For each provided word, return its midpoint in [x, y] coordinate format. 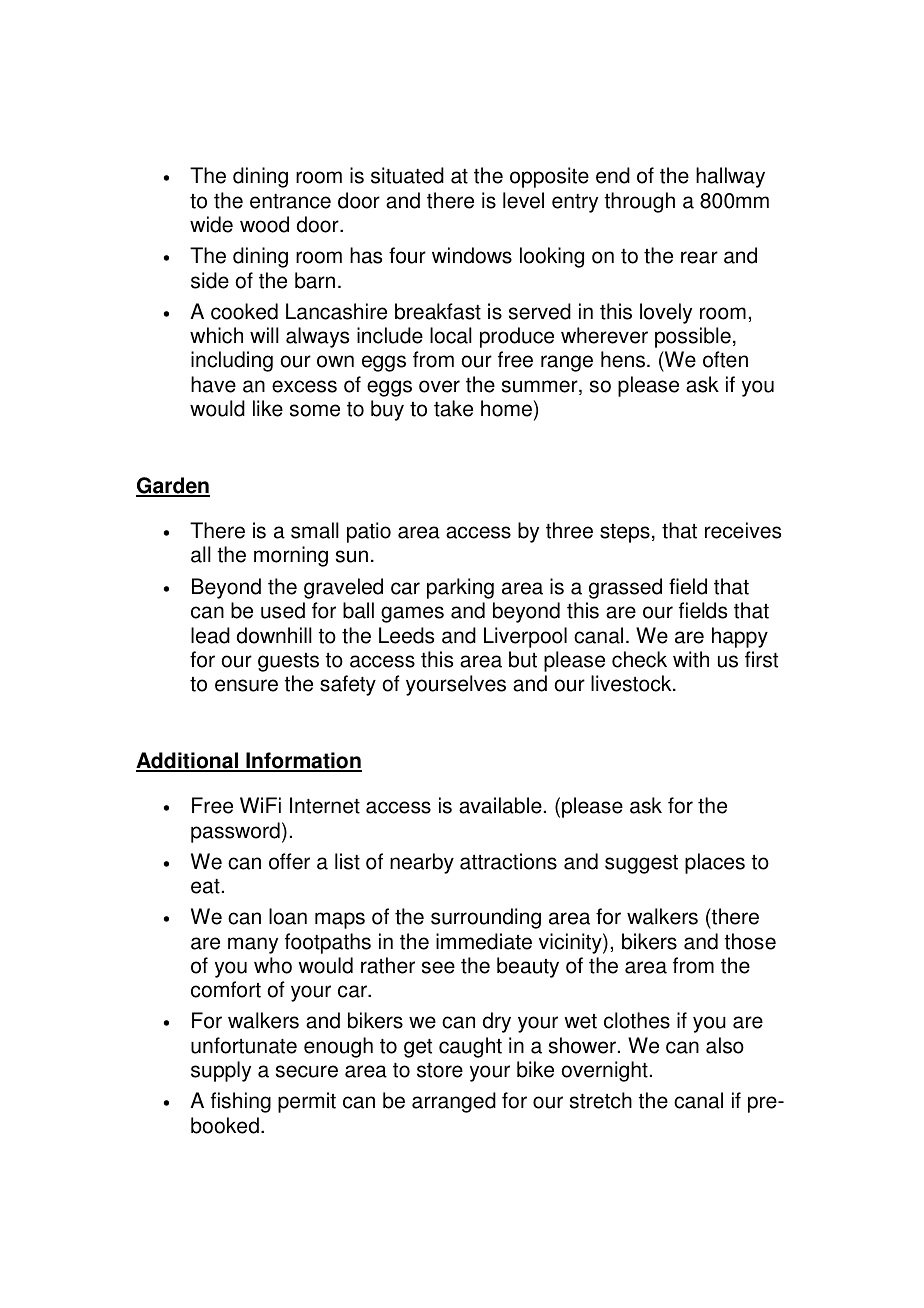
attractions [508, 861]
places [715, 863]
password [235, 832]
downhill [274, 635]
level [523, 200]
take [453, 408]
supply [221, 1071]
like [268, 408]
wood [264, 224]
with [691, 659]
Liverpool [525, 637]
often [725, 359]
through [639, 202]
